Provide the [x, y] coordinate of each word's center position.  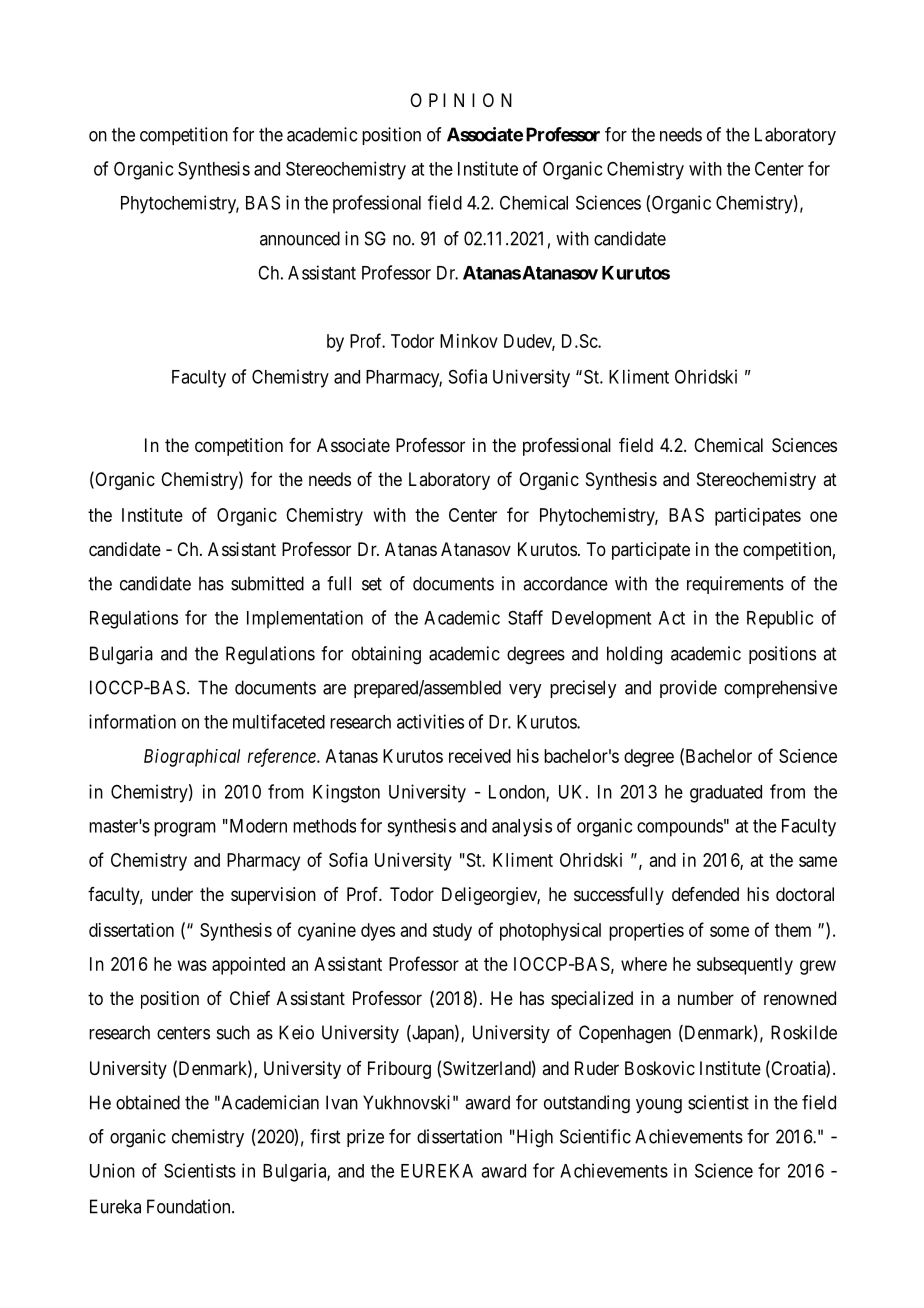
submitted [267, 583]
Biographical [192, 758]
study [452, 932]
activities [430, 721]
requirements [735, 585]
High [533, 1138]
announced [300, 238]
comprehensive [780, 689]
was [192, 965]
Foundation [190, 1206]
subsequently [745, 966]
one [823, 516]
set [372, 584]
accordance [565, 583]
